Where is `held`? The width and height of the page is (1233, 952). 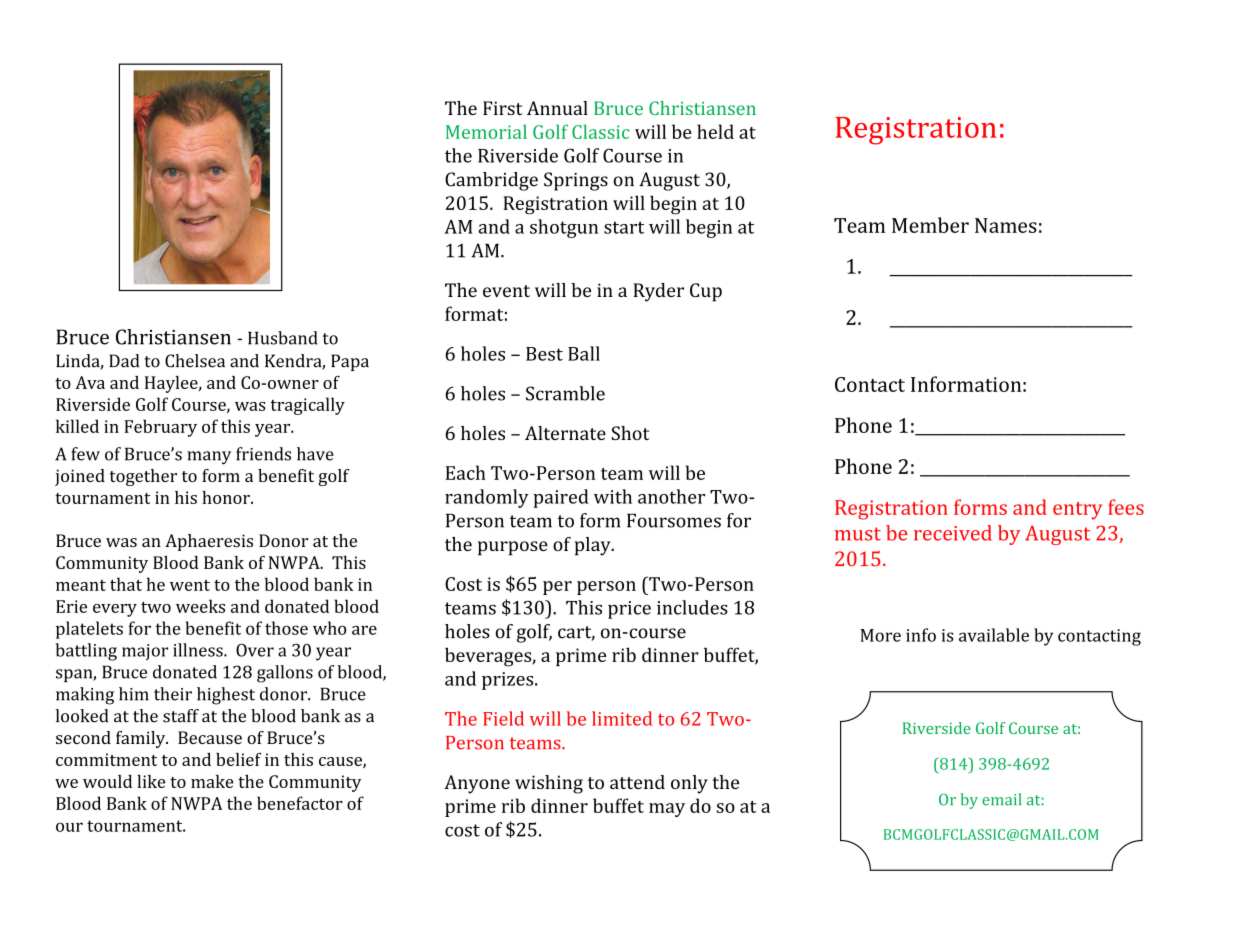
held is located at coordinates (715, 131).
